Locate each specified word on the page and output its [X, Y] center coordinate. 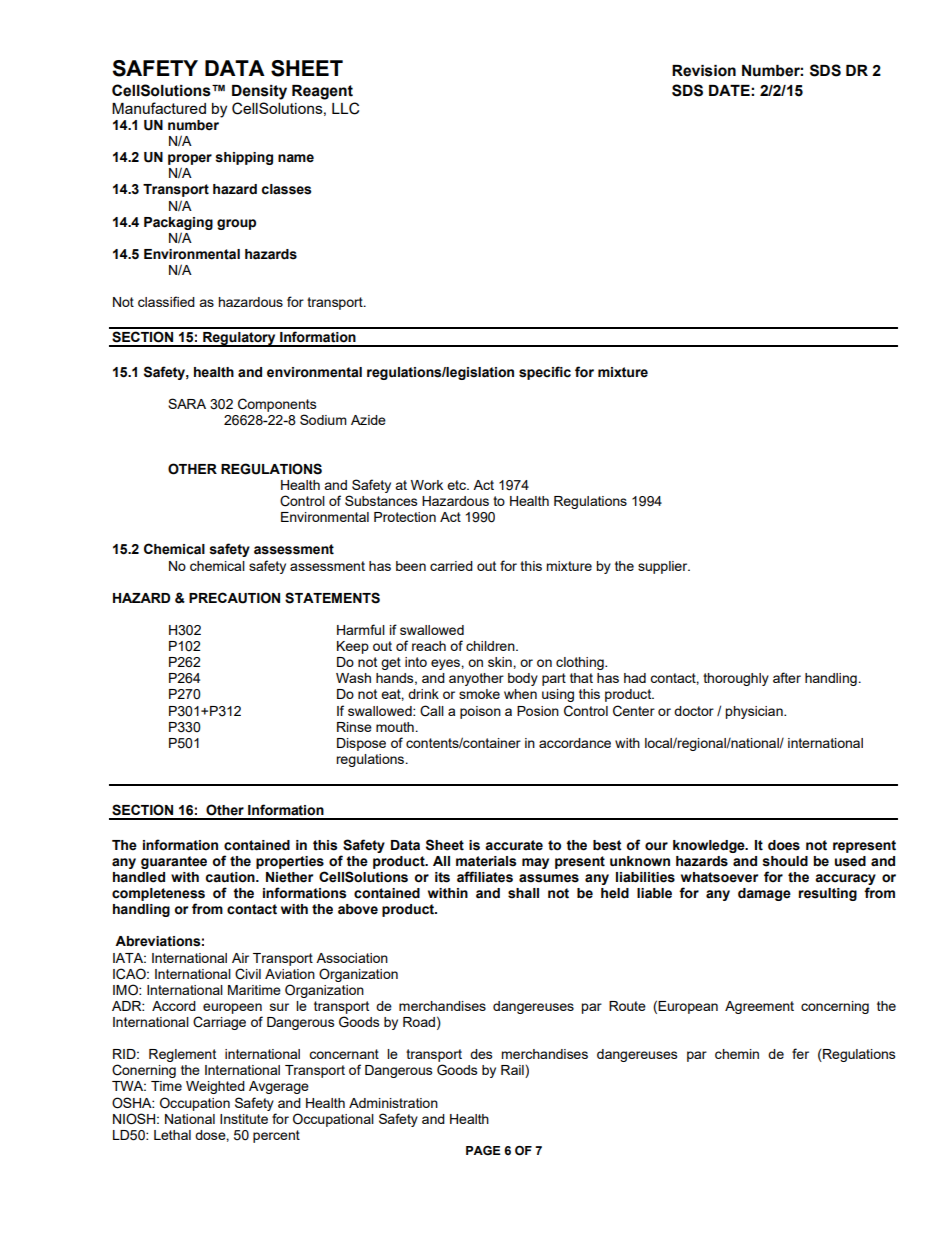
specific [545, 373]
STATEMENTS [332, 598]
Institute [244, 1119]
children [491, 646]
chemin [737, 1054]
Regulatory [239, 339]
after [787, 677]
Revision [704, 71]
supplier [664, 567]
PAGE [483, 1151]
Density [259, 92]
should [785, 861]
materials [486, 861]
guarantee [174, 862]
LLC [345, 108]
